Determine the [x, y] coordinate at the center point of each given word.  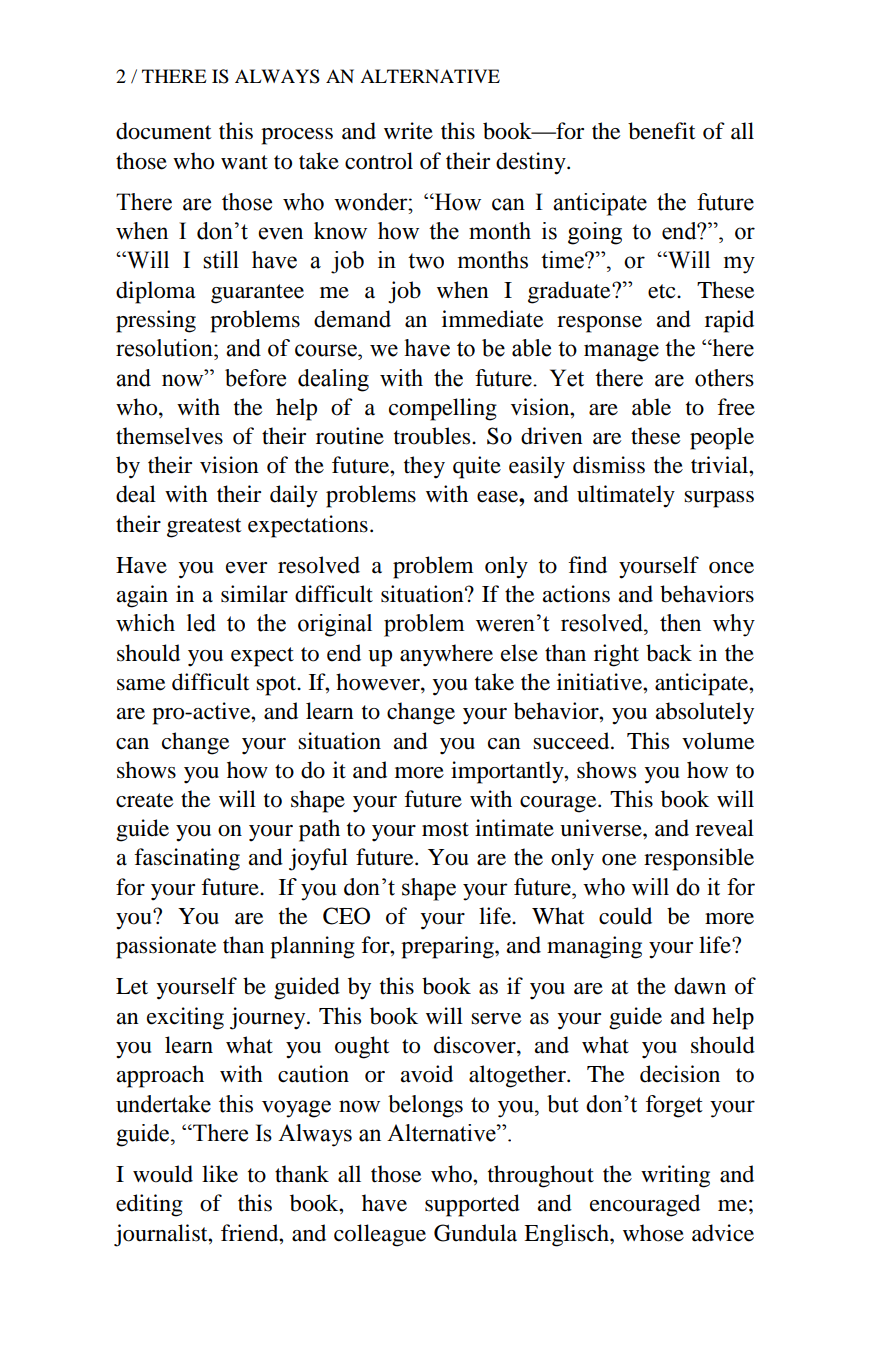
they [424, 467]
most [445, 829]
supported [472, 1205]
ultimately [626, 496]
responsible [699, 859]
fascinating [187, 859]
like [220, 1174]
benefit [662, 131]
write [408, 131]
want [244, 162]
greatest [204, 528]
